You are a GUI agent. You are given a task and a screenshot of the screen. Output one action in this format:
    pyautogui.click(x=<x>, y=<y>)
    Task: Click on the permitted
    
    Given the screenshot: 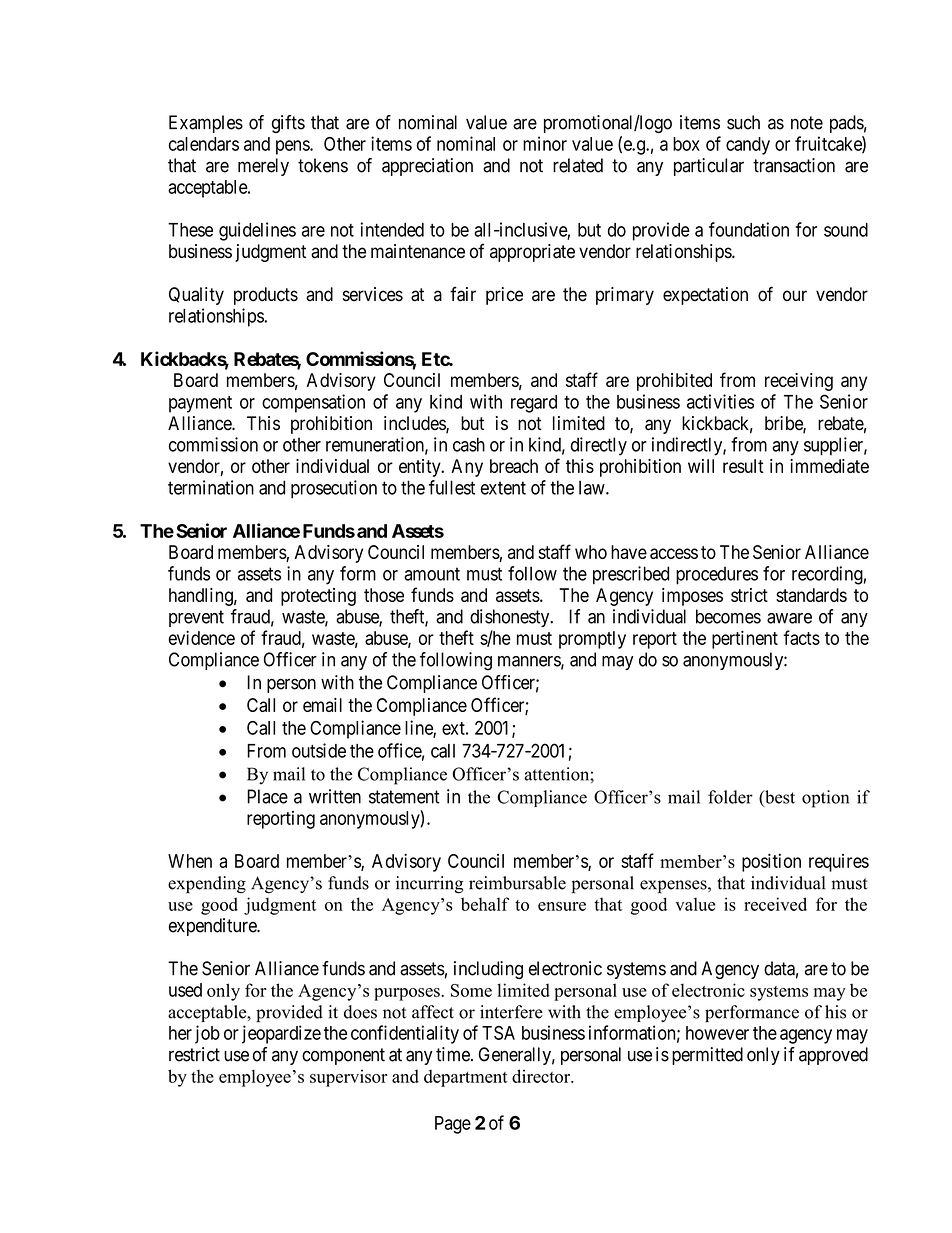 What is the action you would take?
    pyautogui.click(x=707, y=1056)
